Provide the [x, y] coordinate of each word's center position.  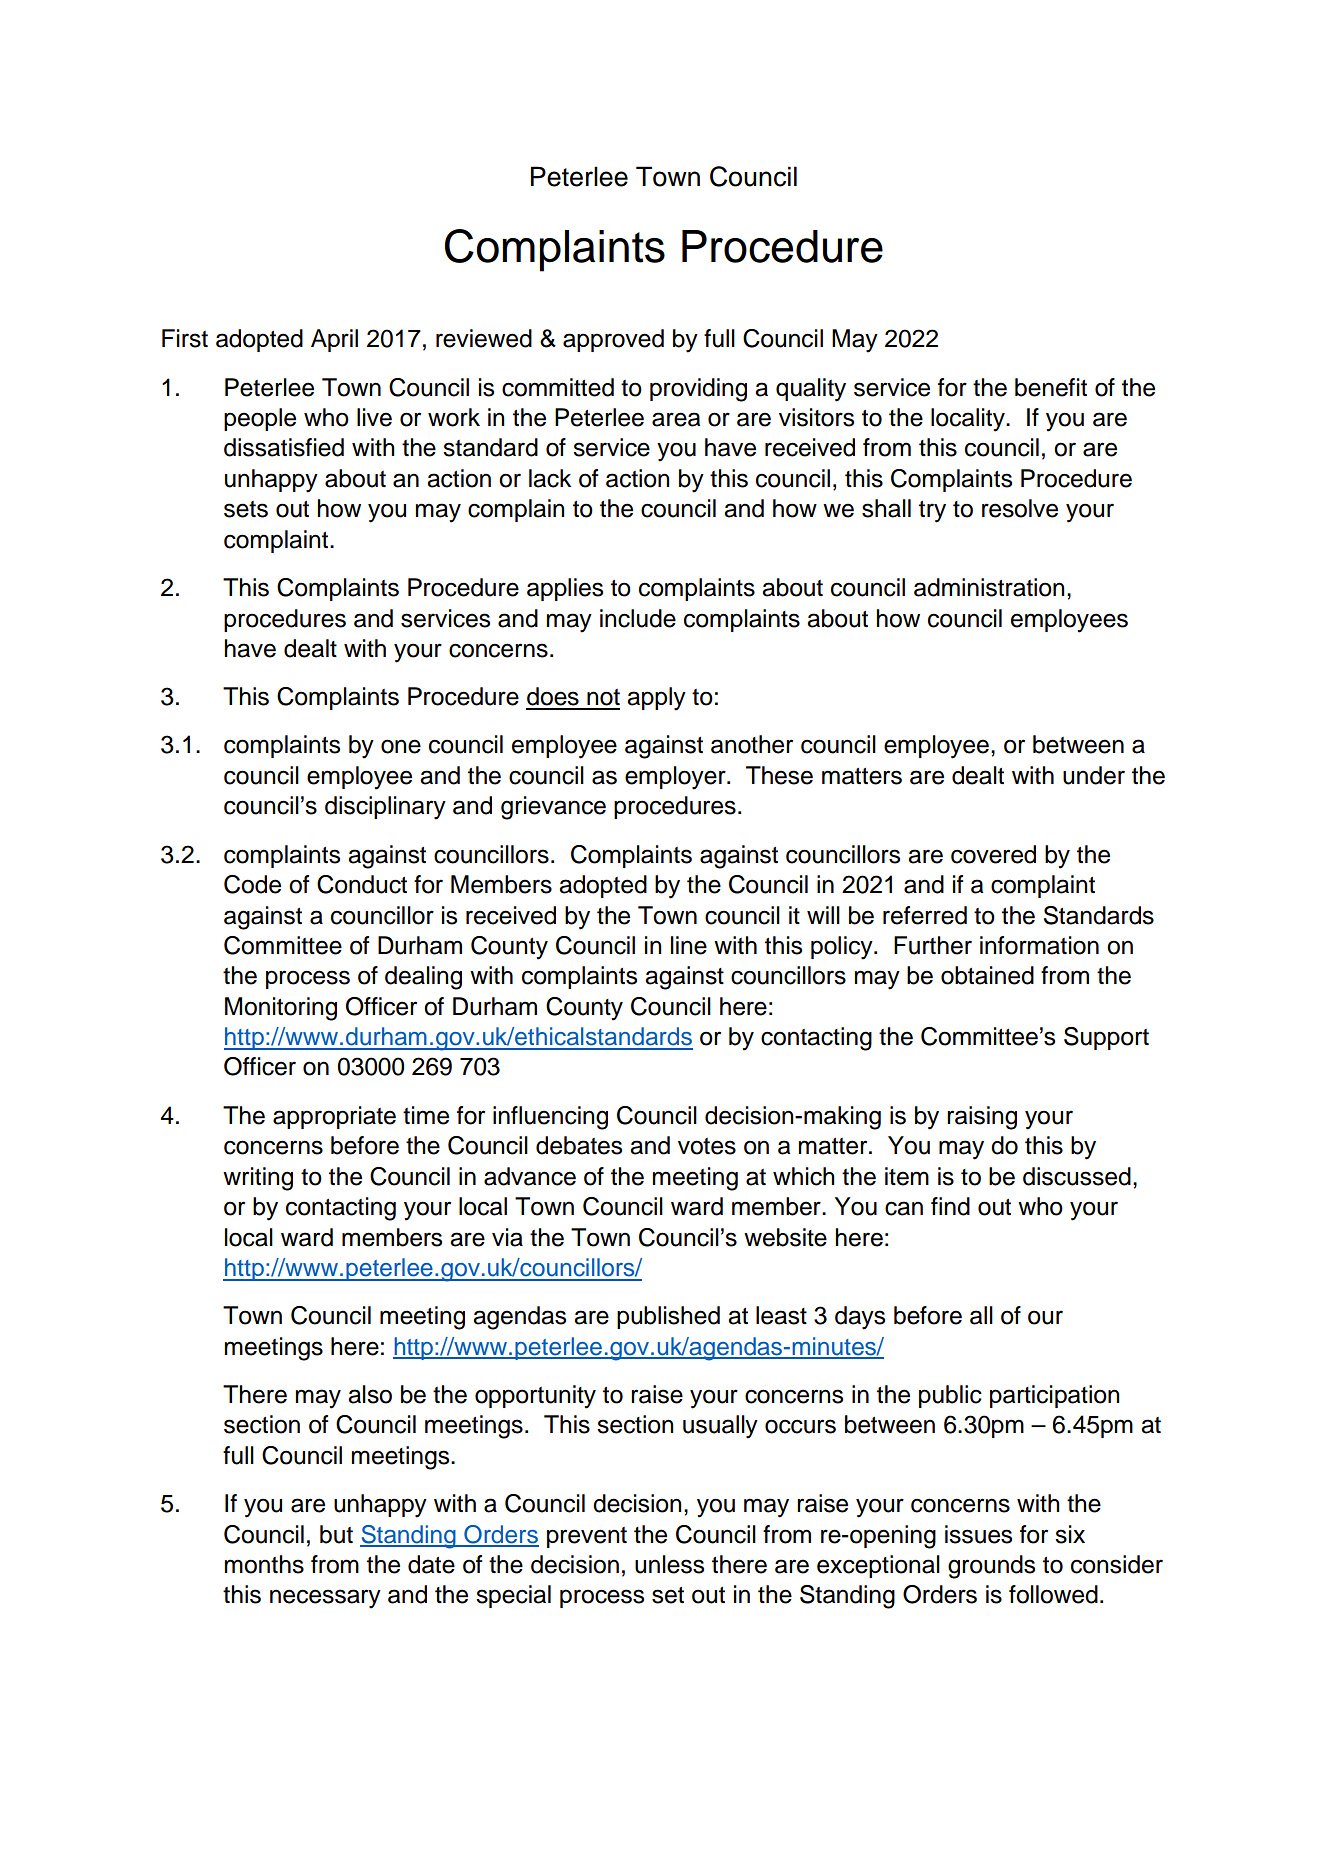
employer [676, 778]
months [264, 1564]
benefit [1051, 387]
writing [258, 1179]
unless [669, 1564]
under [1094, 775]
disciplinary [385, 808]
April [334, 340]
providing [698, 390]
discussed [1077, 1176]
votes [707, 1146]
